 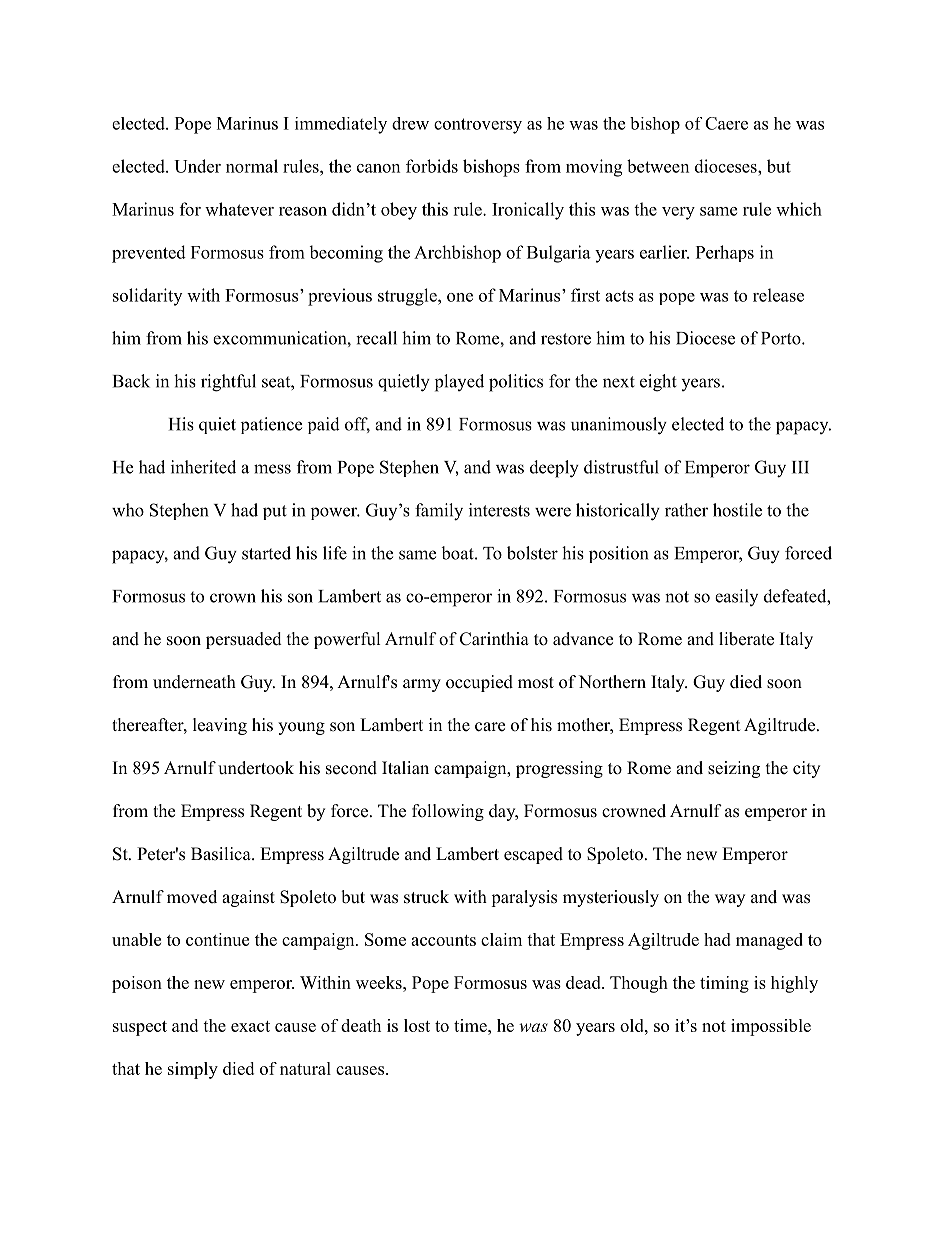 I want to click on played, so click(x=459, y=383).
